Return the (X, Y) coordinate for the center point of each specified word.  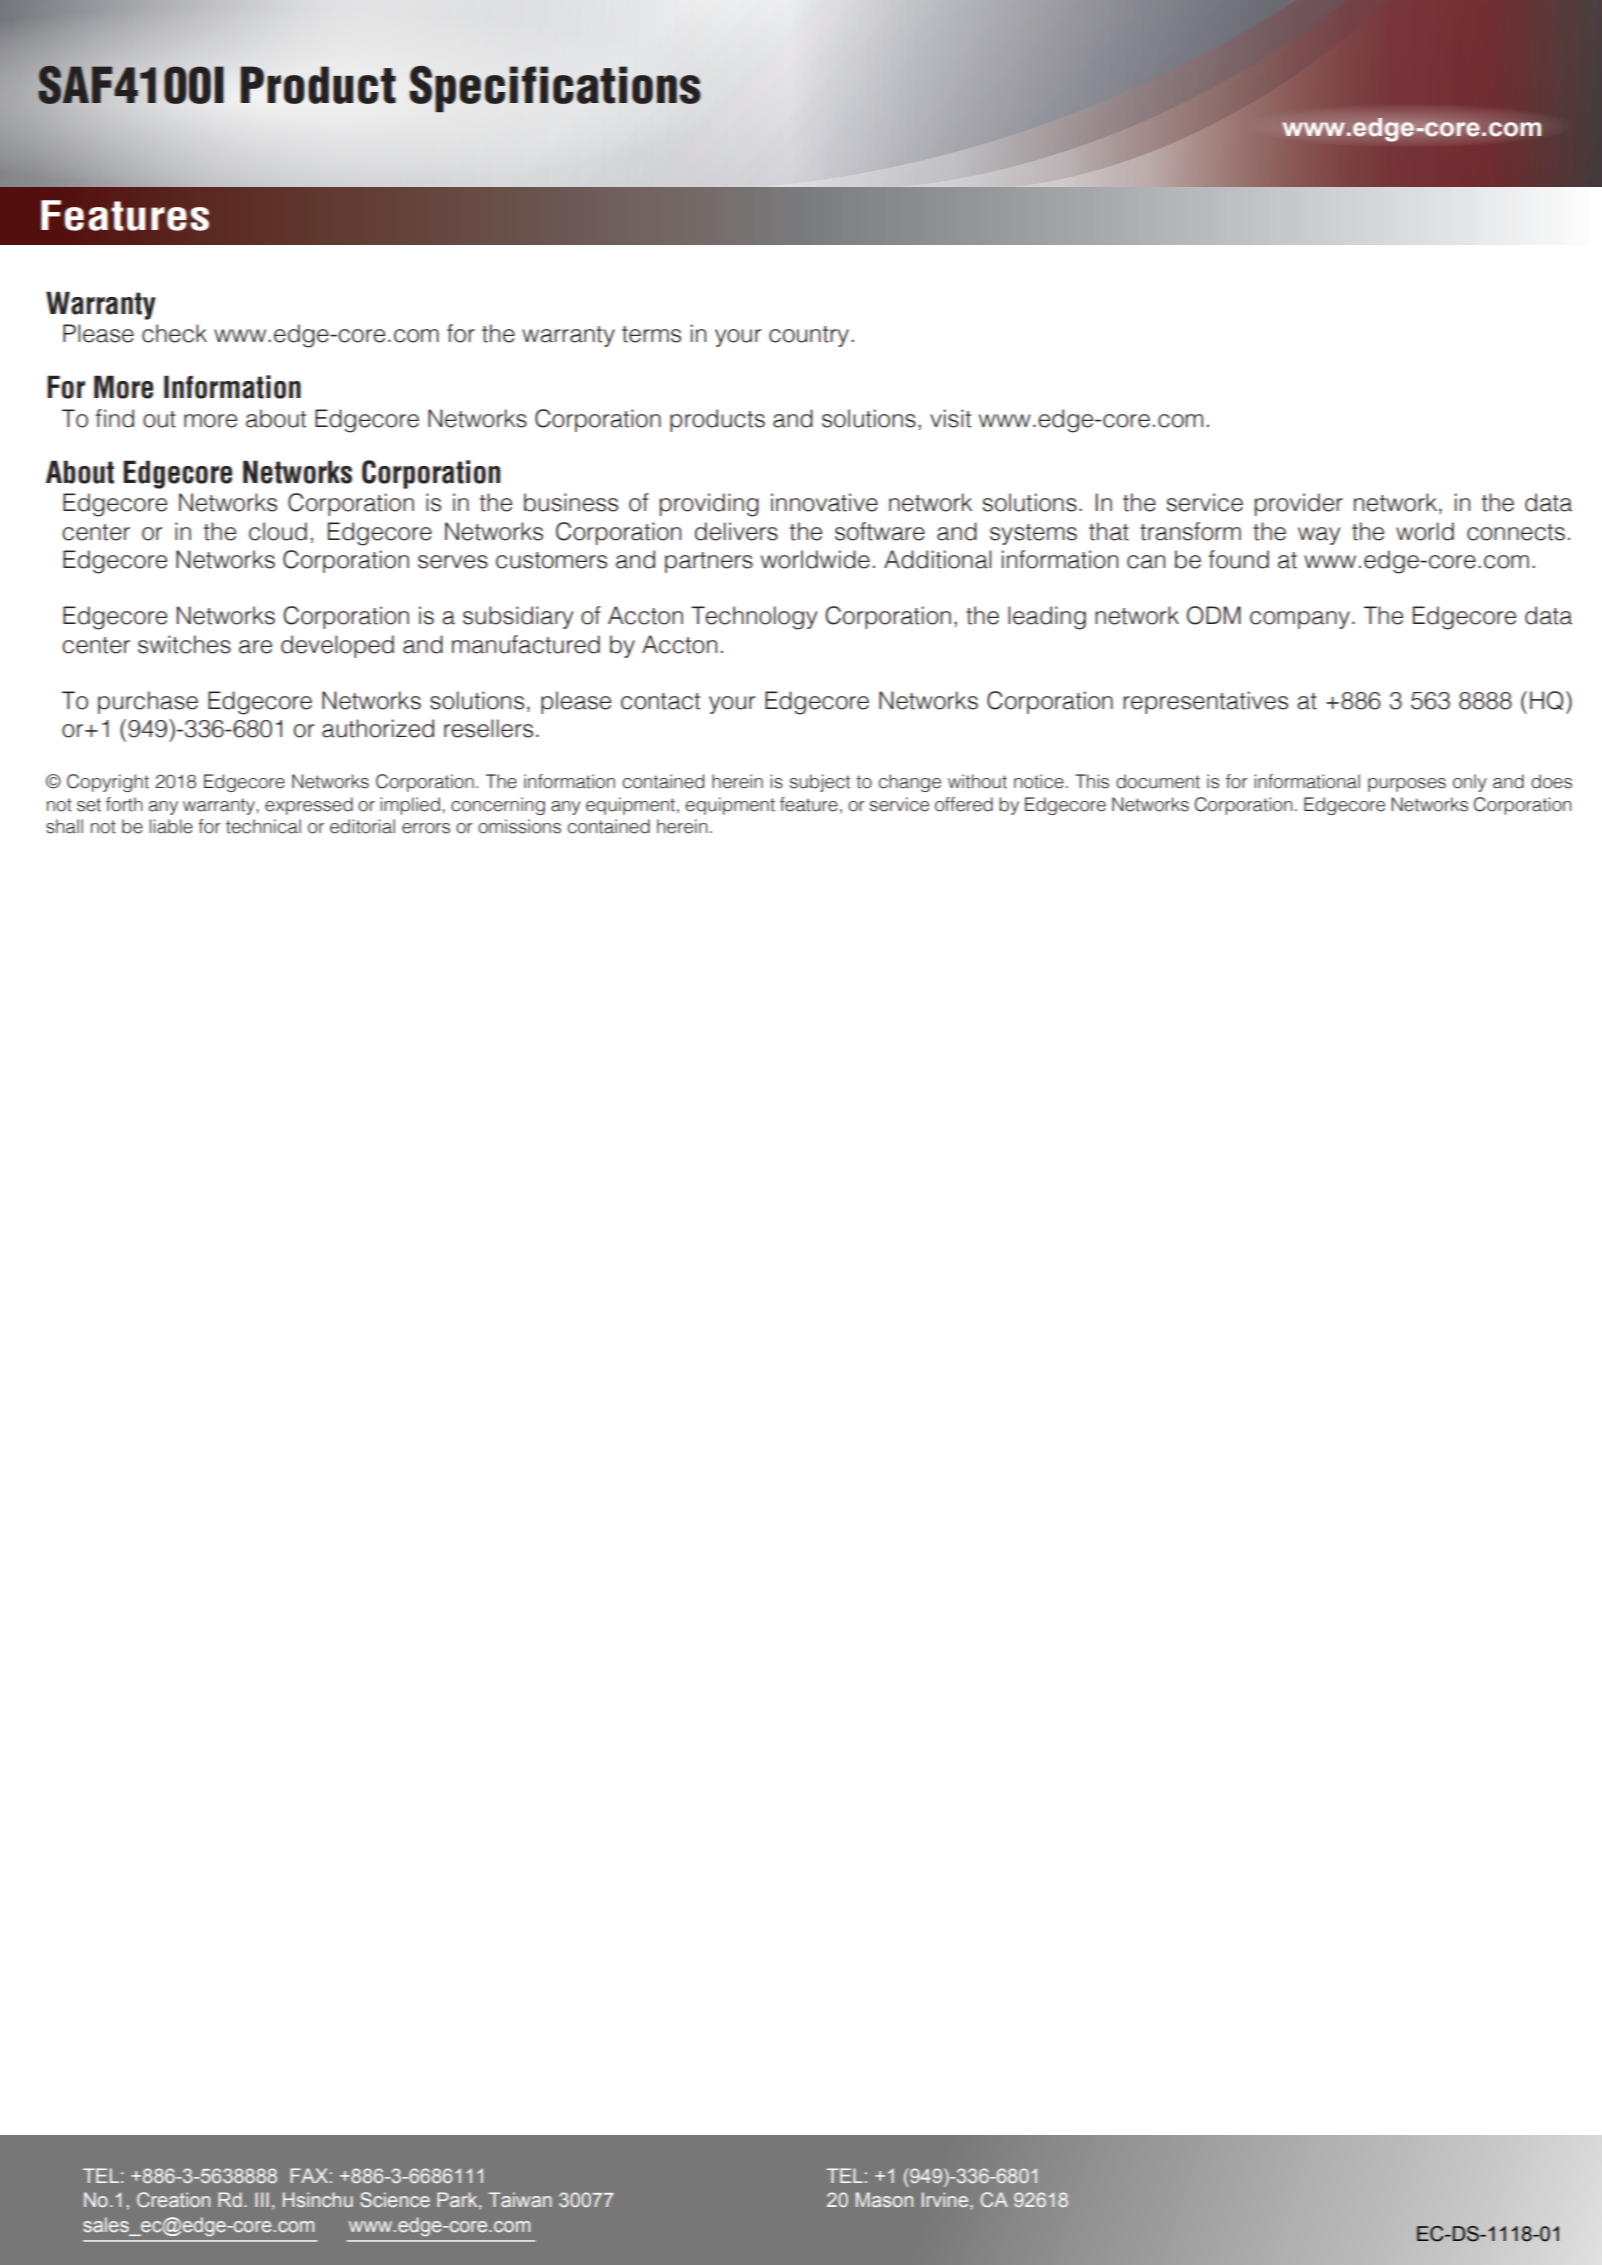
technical (263, 826)
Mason (884, 2199)
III (262, 2199)
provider (1299, 504)
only (1470, 783)
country (809, 336)
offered (964, 804)
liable (171, 826)
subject (820, 783)
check (174, 333)
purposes (1407, 785)
